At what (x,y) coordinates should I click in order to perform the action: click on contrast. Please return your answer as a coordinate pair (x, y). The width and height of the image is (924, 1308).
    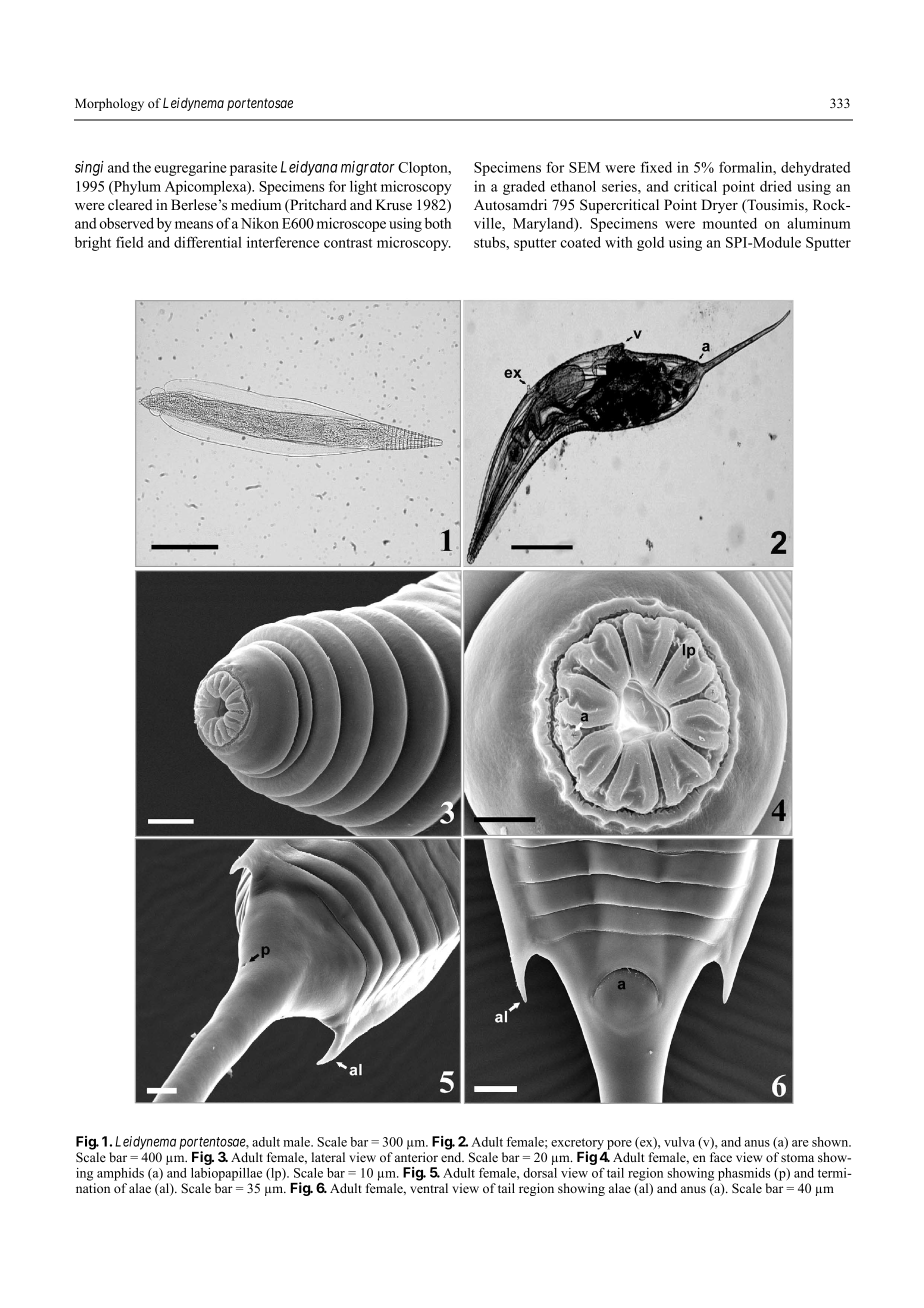
    Looking at the image, I should click on (348, 243).
